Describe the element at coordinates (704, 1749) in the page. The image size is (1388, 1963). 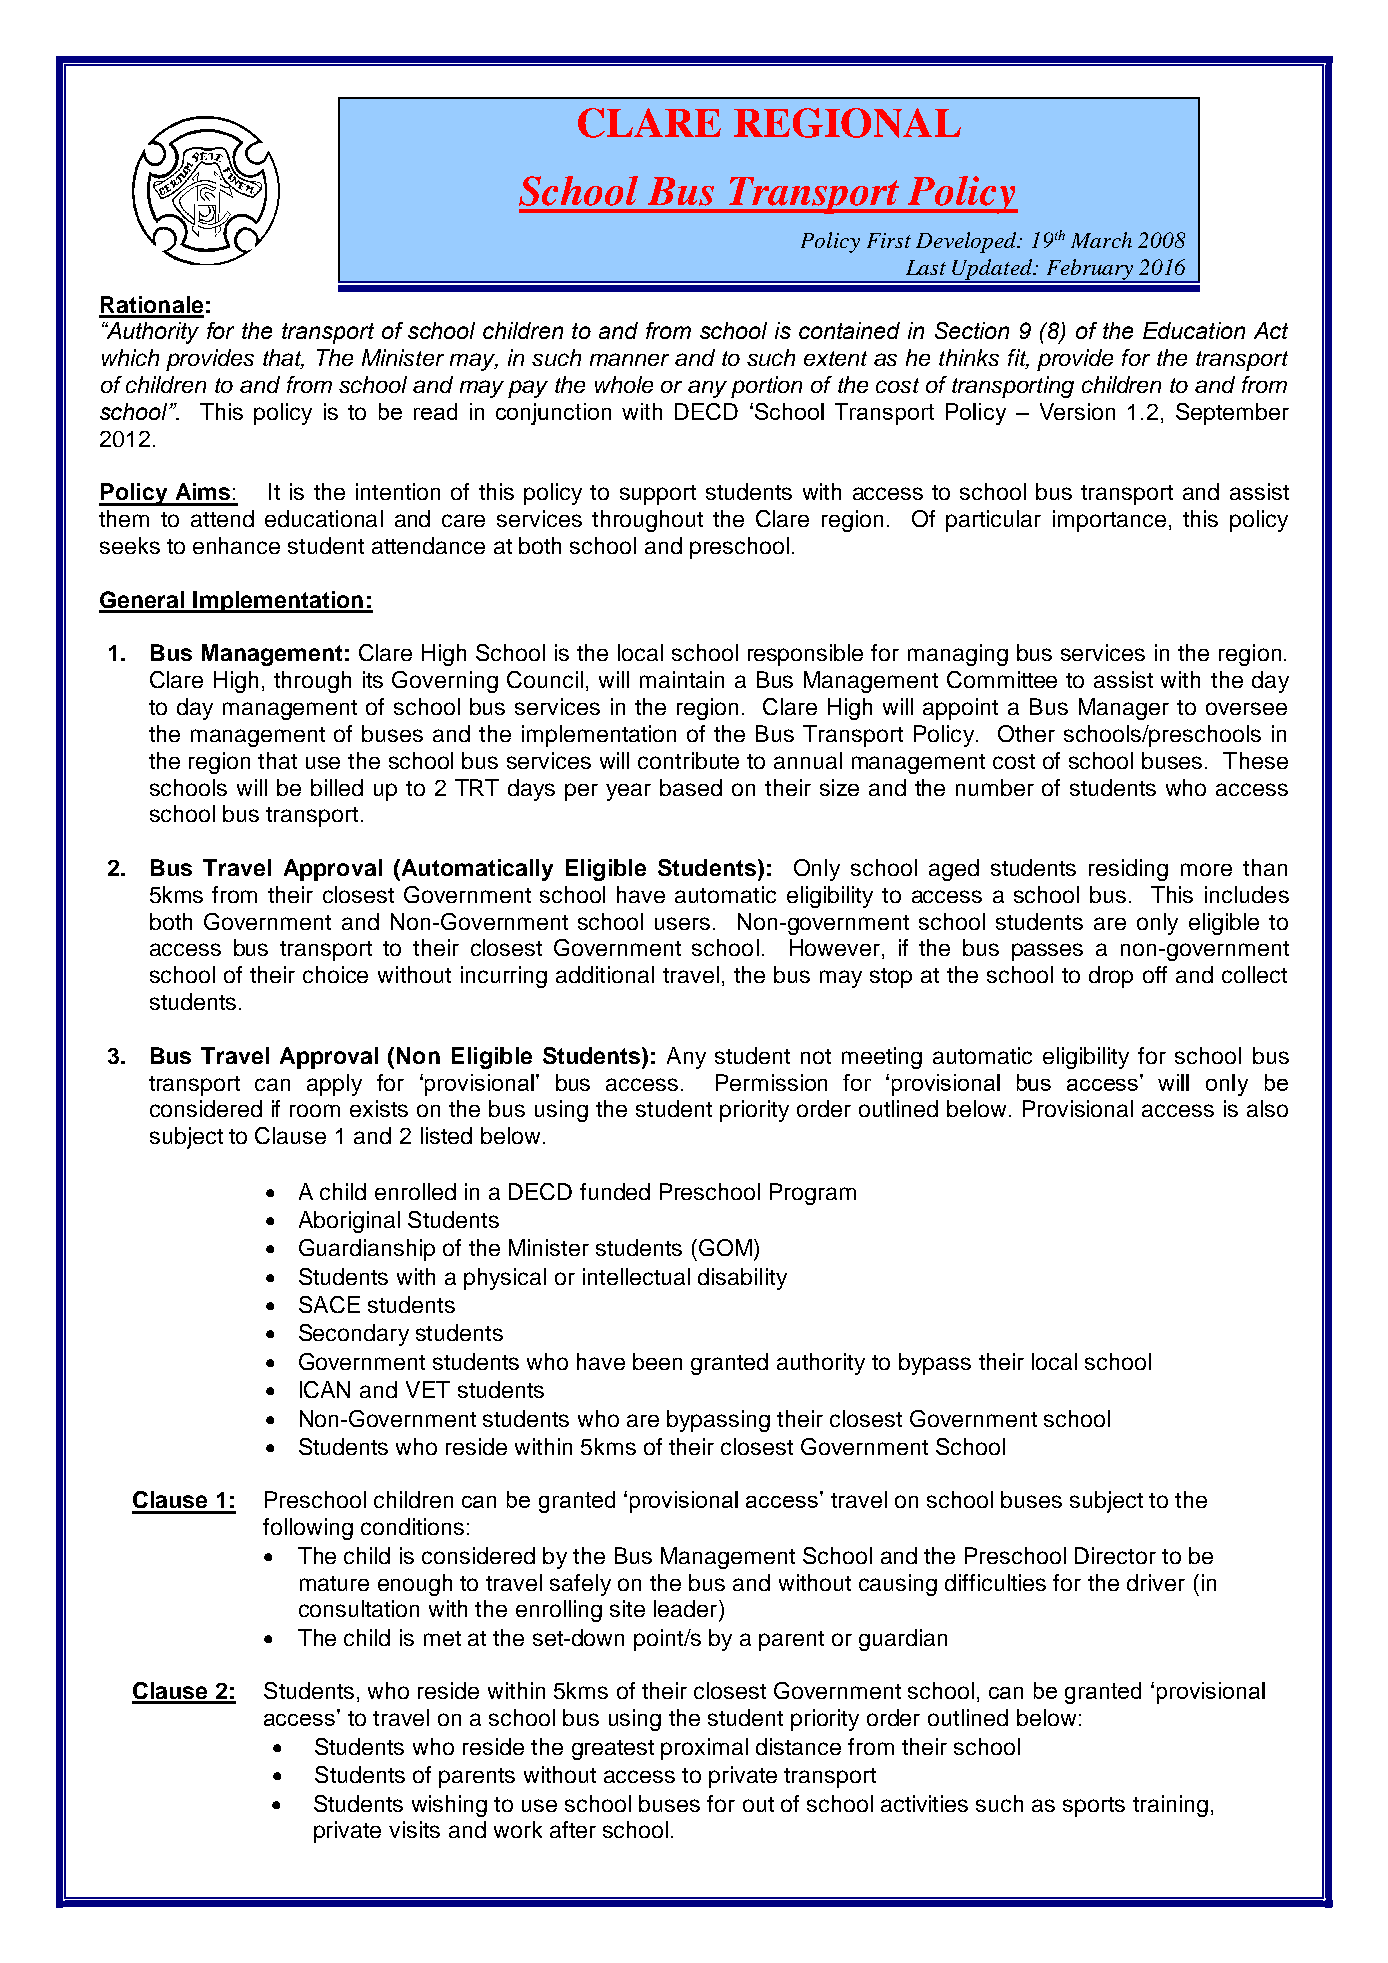
I see `proximal` at that location.
